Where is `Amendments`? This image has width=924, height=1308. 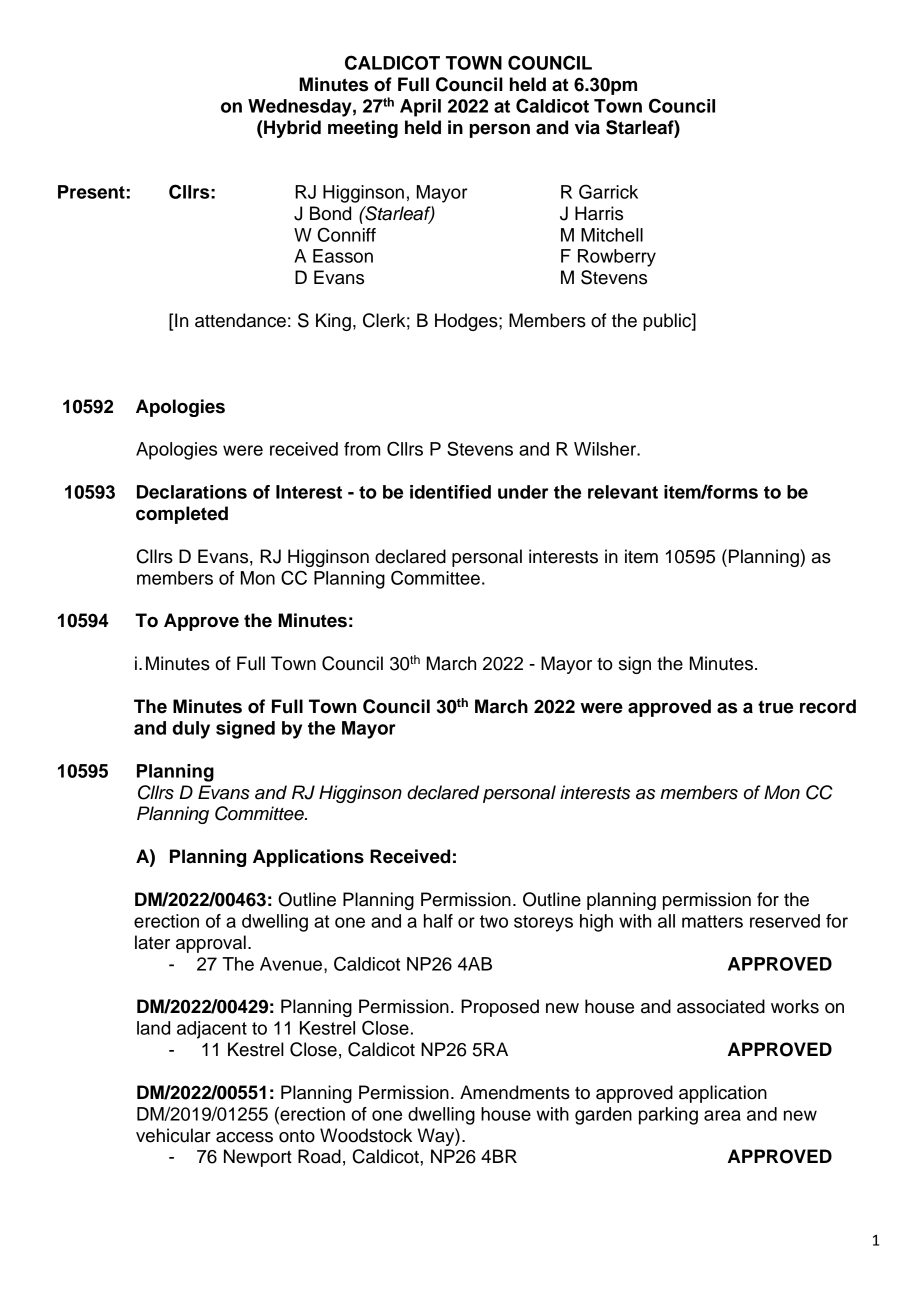
Amendments is located at coordinates (515, 1092).
